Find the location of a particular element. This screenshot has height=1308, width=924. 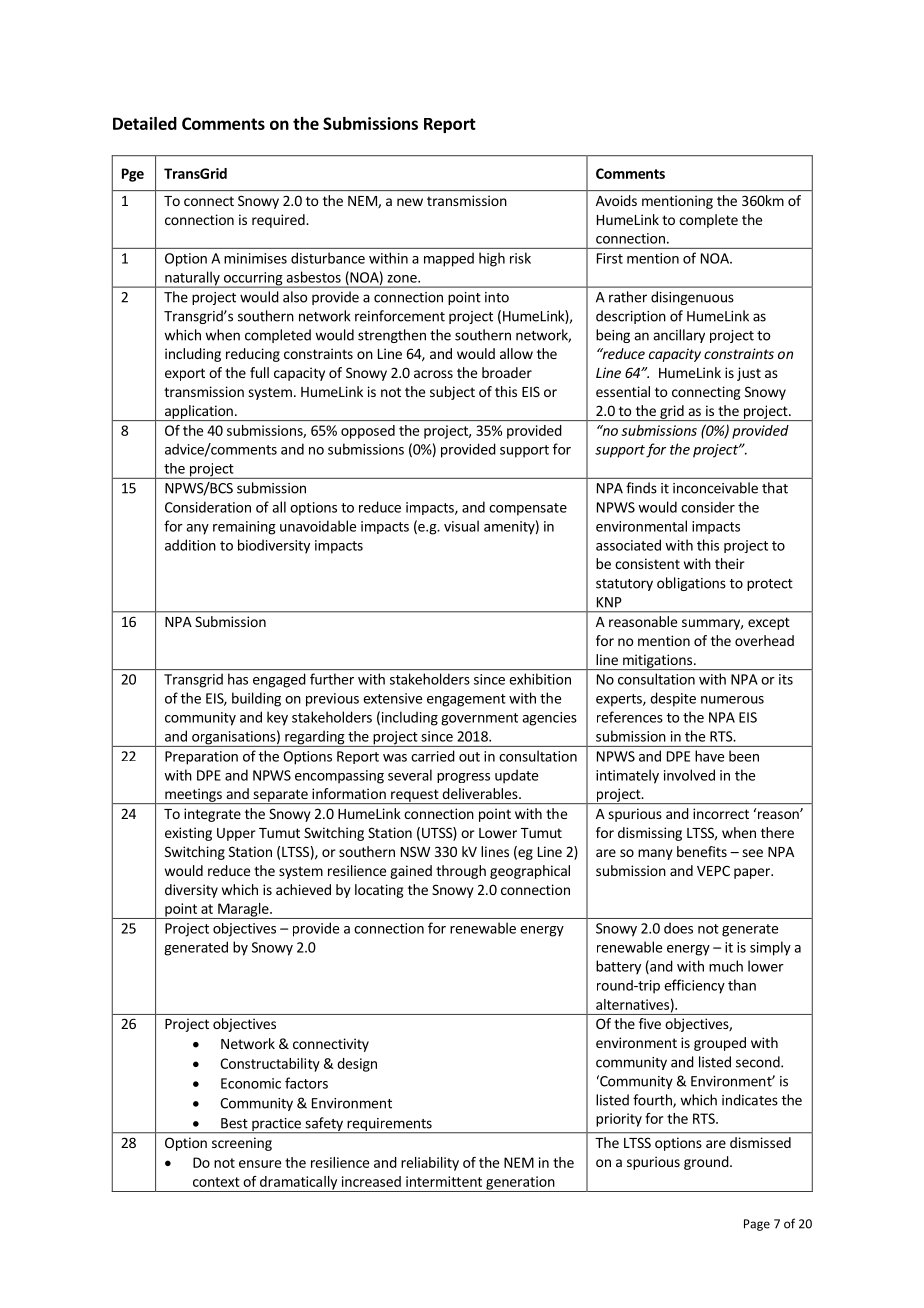

Avoids is located at coordinates (616, 200).
